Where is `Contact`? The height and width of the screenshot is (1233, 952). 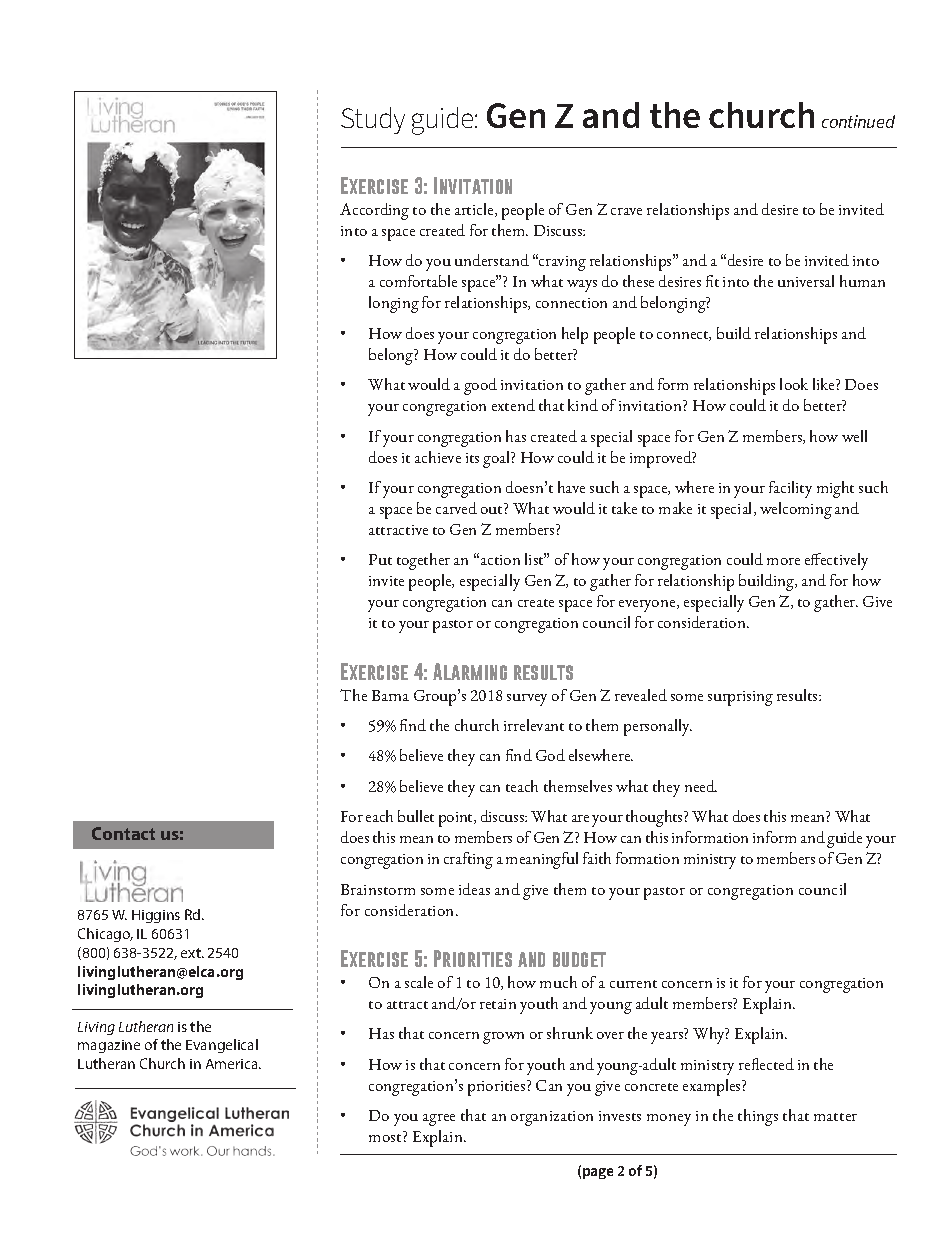 Contact is located at coordinates (123, 833).
